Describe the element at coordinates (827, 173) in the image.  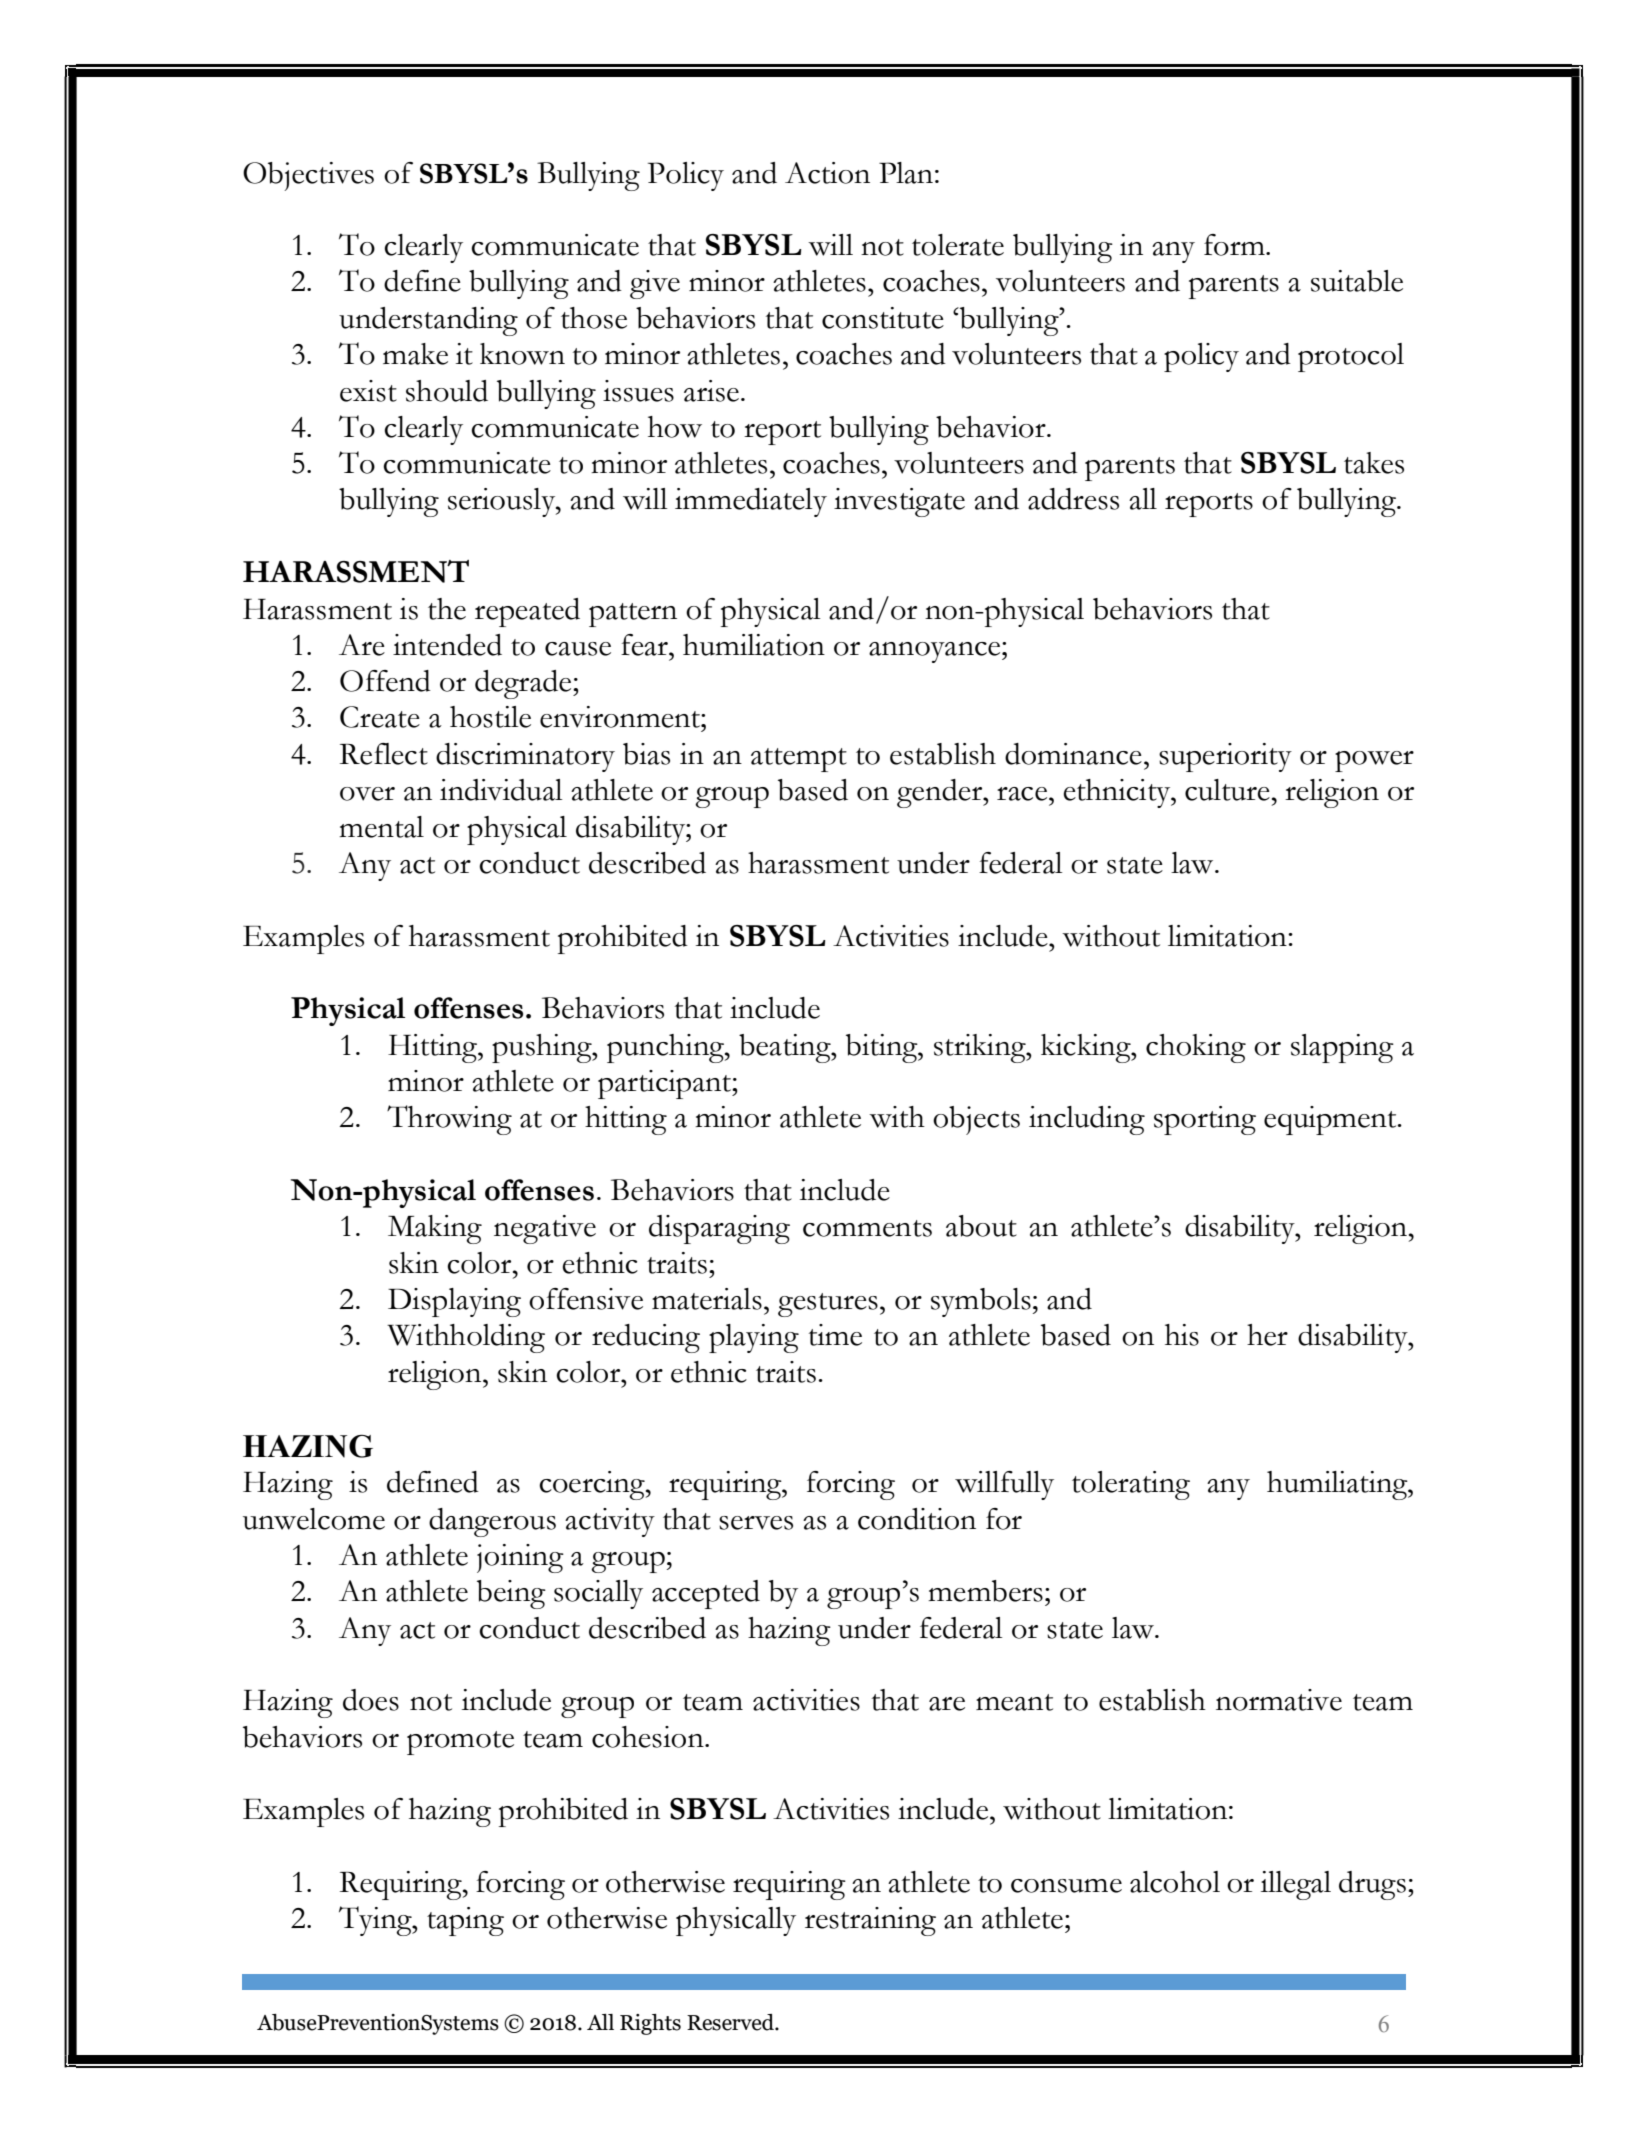
I see `Action` at that location.
